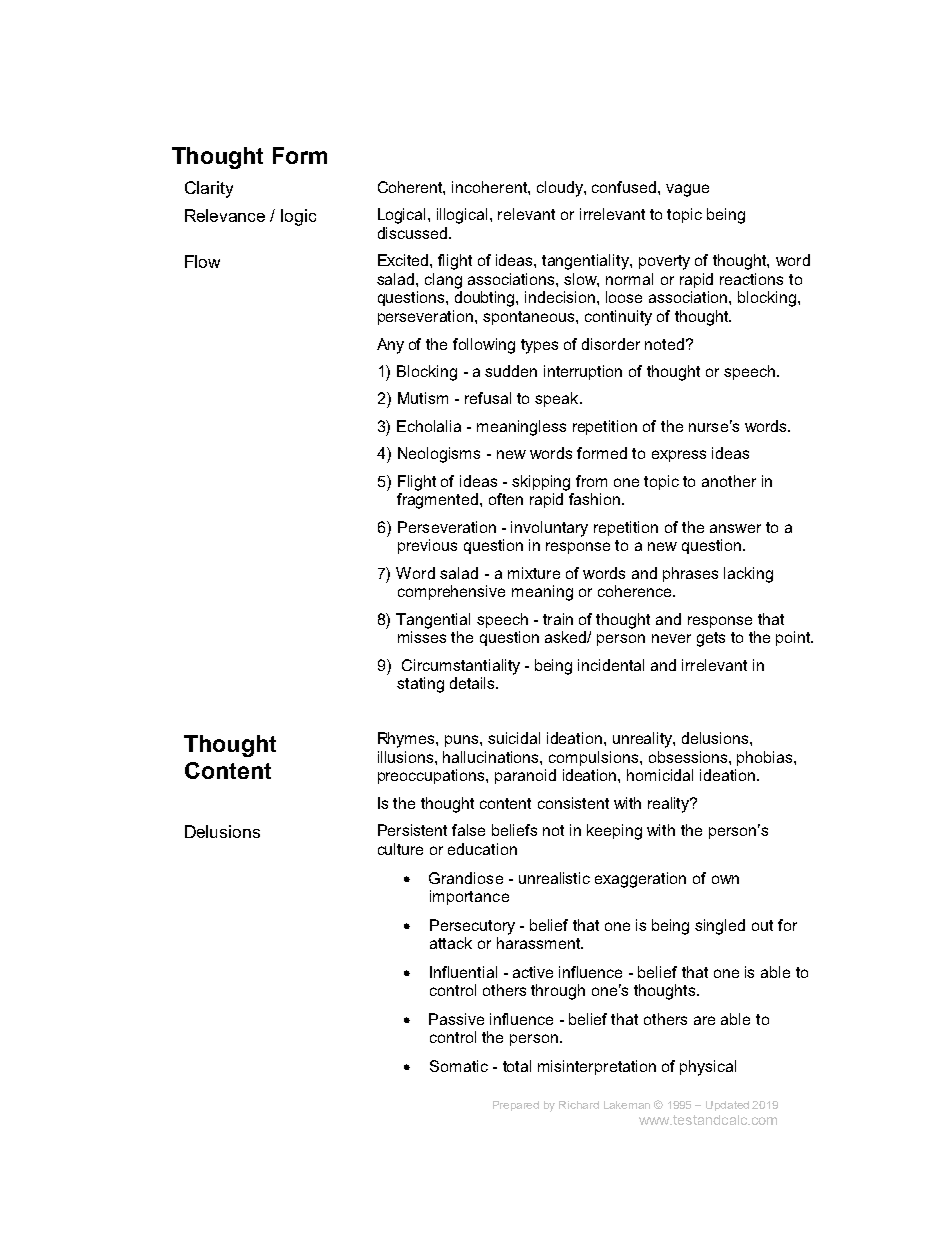  What do you see at coordinates (687, 190) in the page?
I see `vague` at bounding box center [687, 190].
